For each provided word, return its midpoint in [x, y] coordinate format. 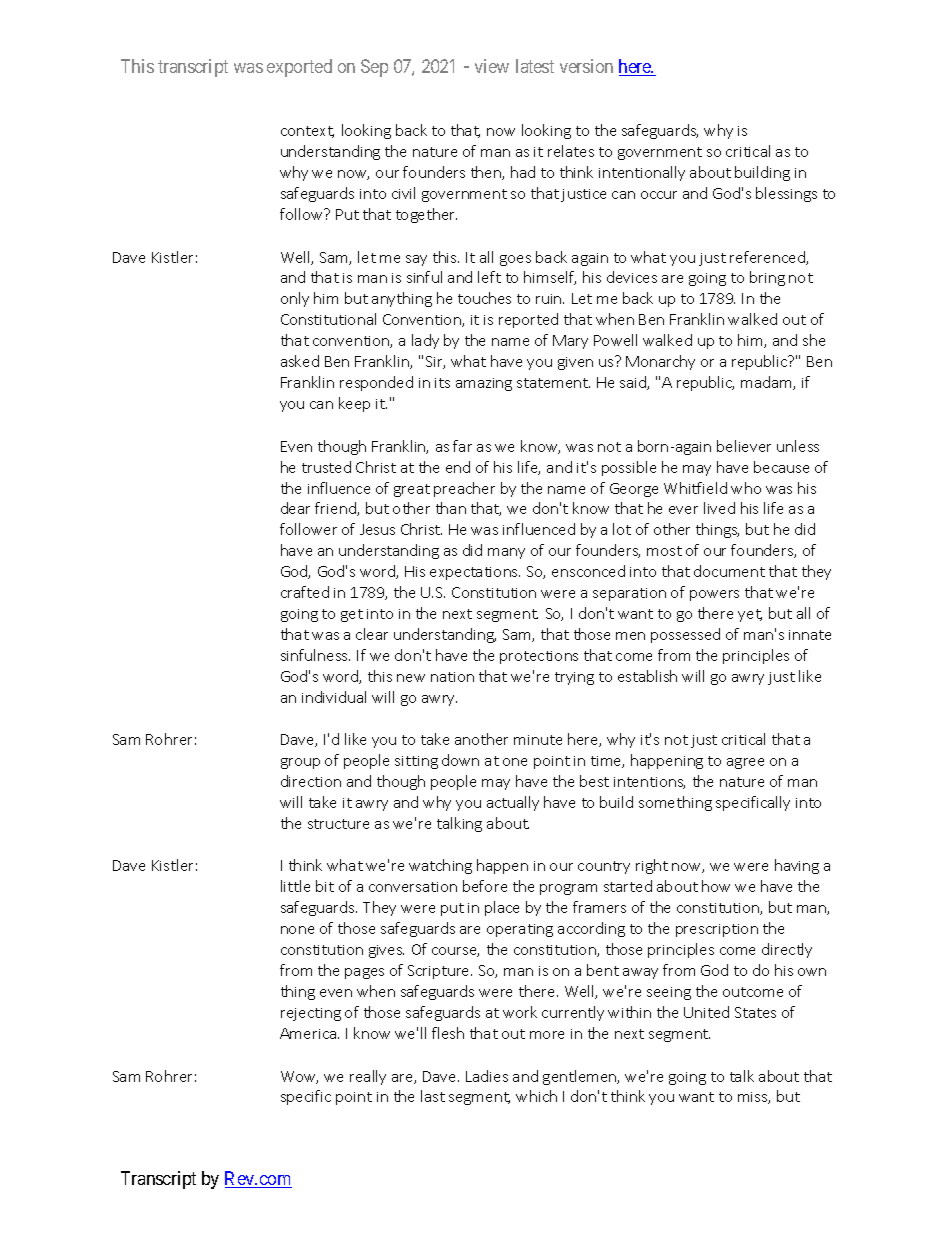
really [368, 1077]
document [729, 571]
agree [745, 763]
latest [535, 66]
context [307, 132]
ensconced [588, 571]
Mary [570, 342]
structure [338, 824]
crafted [305, 592]
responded [376, 383]
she [814, 340]
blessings [786, 194]
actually [513, 803]
